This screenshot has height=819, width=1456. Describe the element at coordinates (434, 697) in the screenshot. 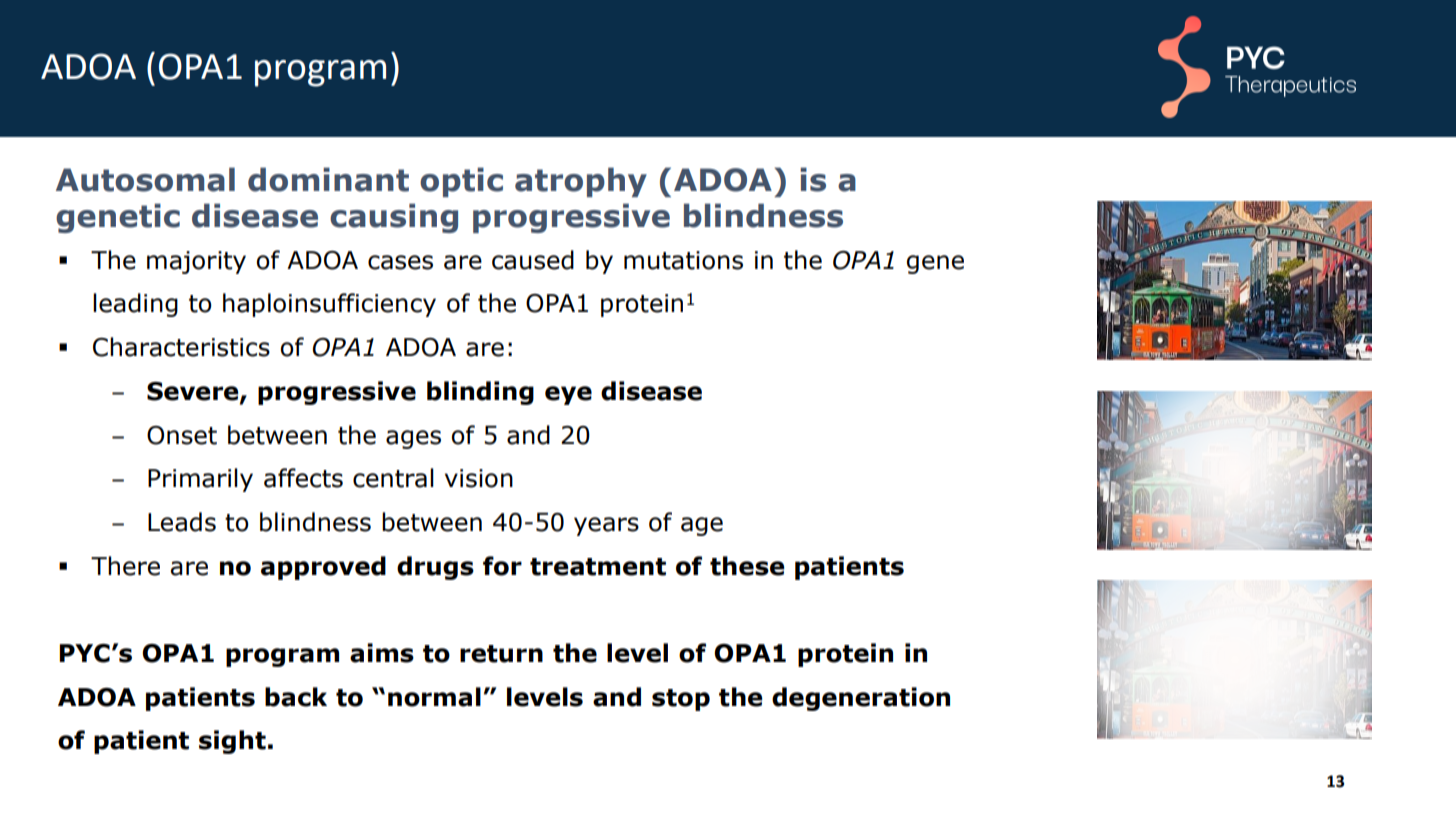

I see `normal` at that location.
